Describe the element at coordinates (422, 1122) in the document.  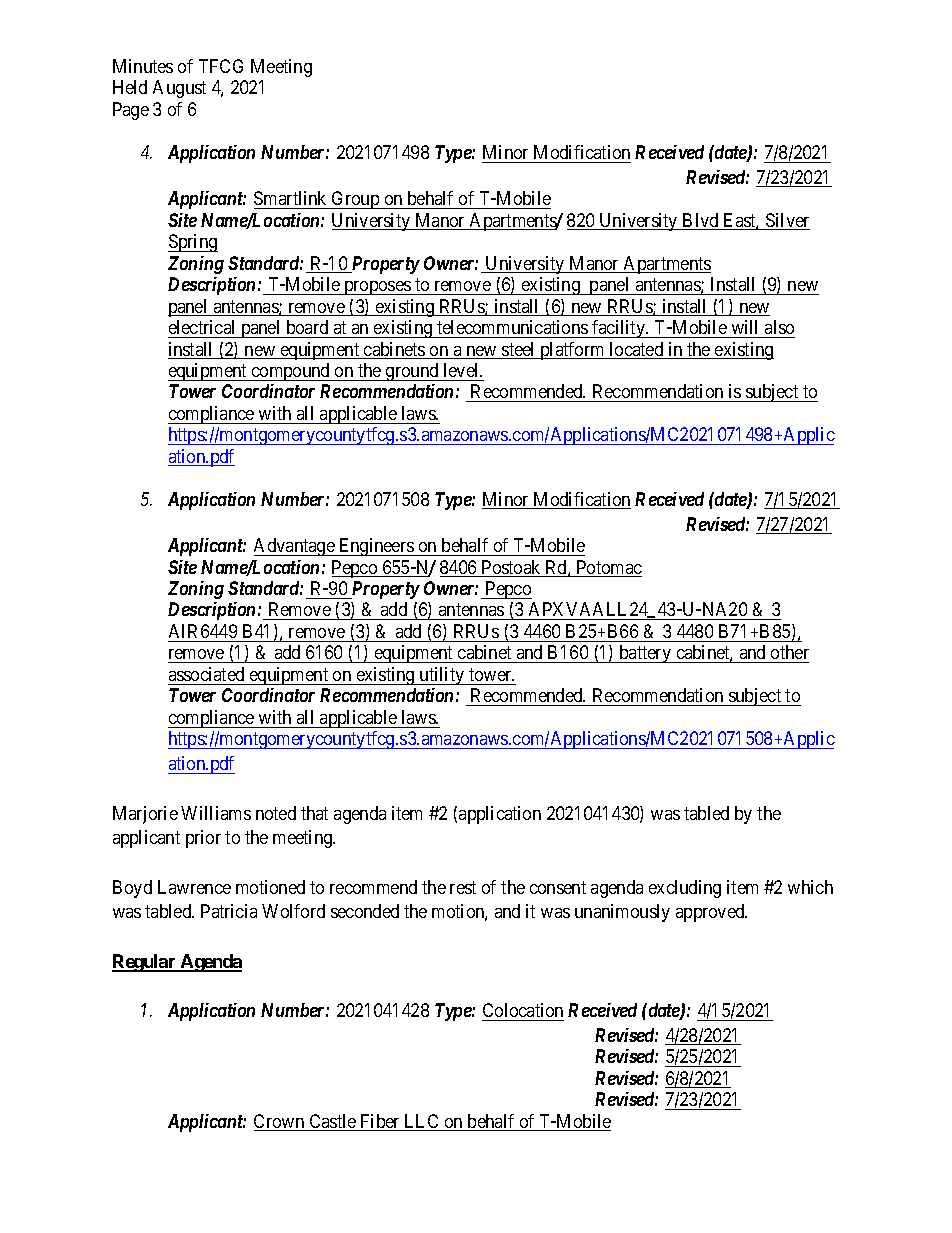
I see `LLC` at that location.
